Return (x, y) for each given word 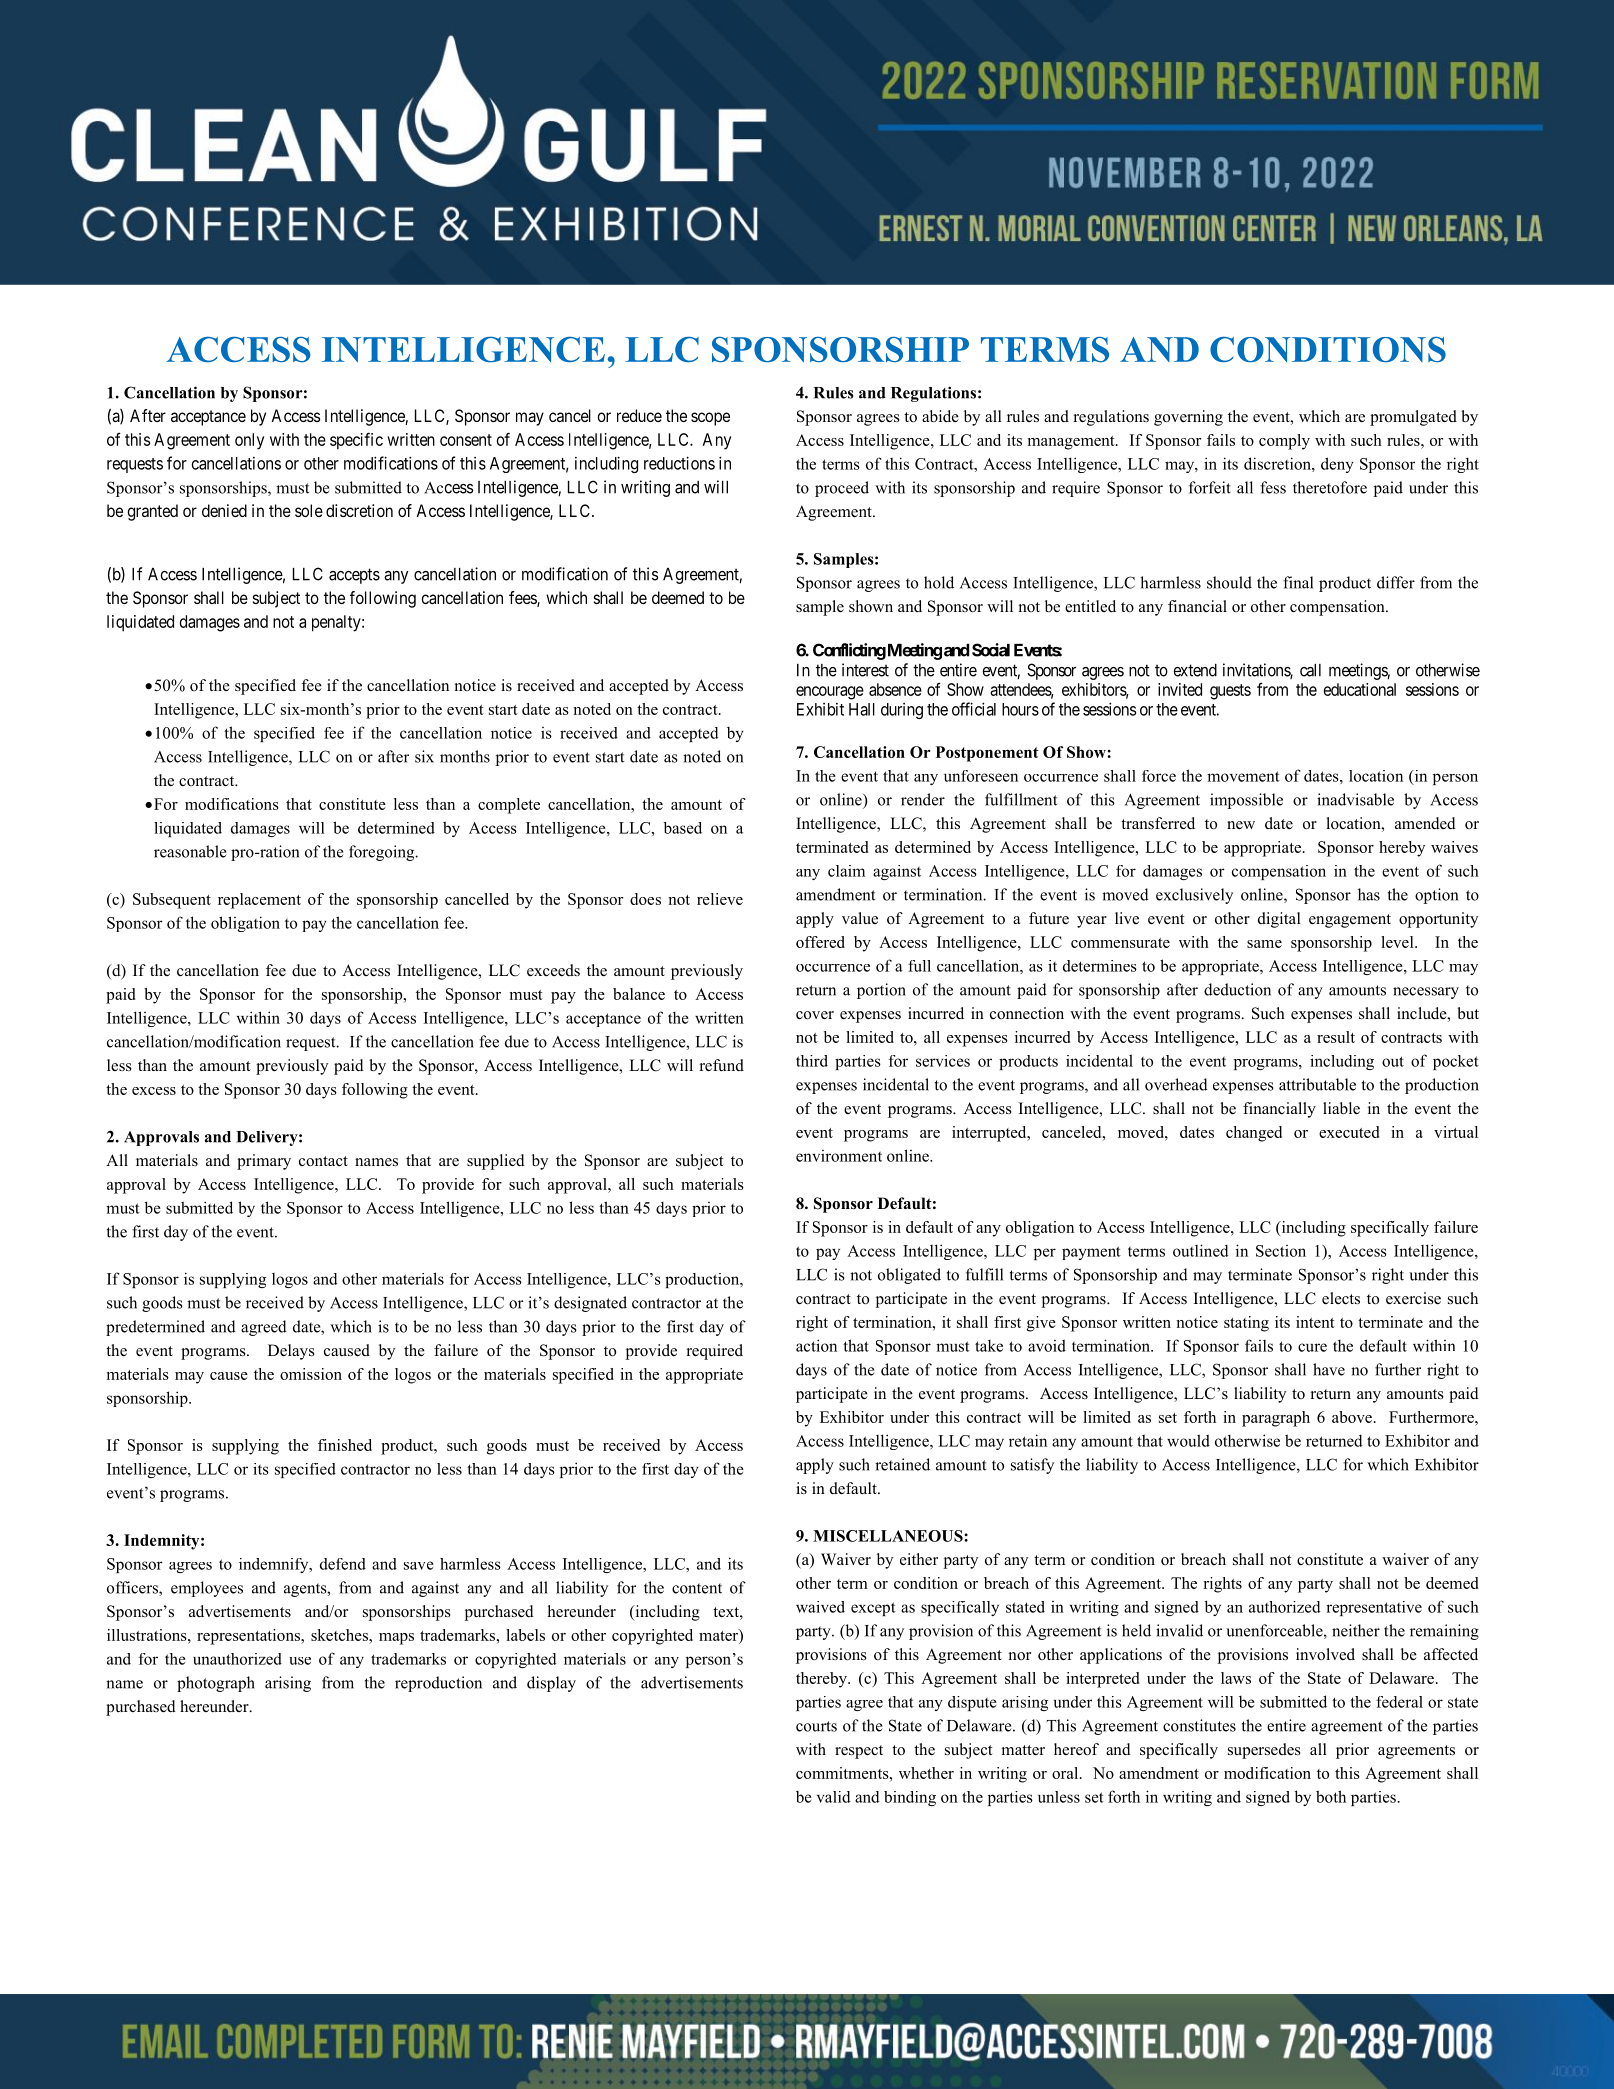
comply (1284, 442)
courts (816, 1726)
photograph (216, 1684)
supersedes (1264, 1751)
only (249, 441)
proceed (842, 489)
